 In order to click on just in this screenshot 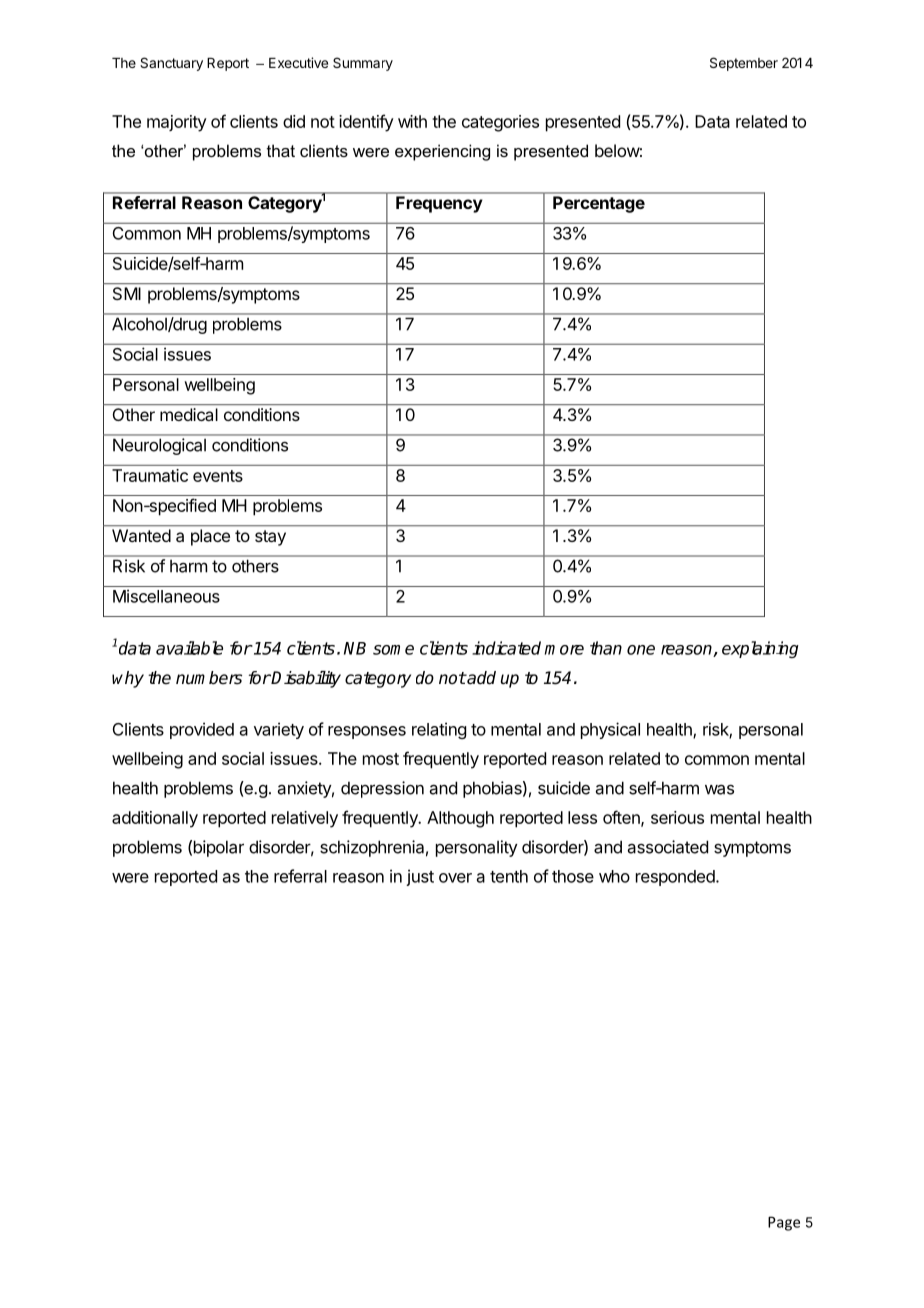, I will do `click(420, 877)`.
